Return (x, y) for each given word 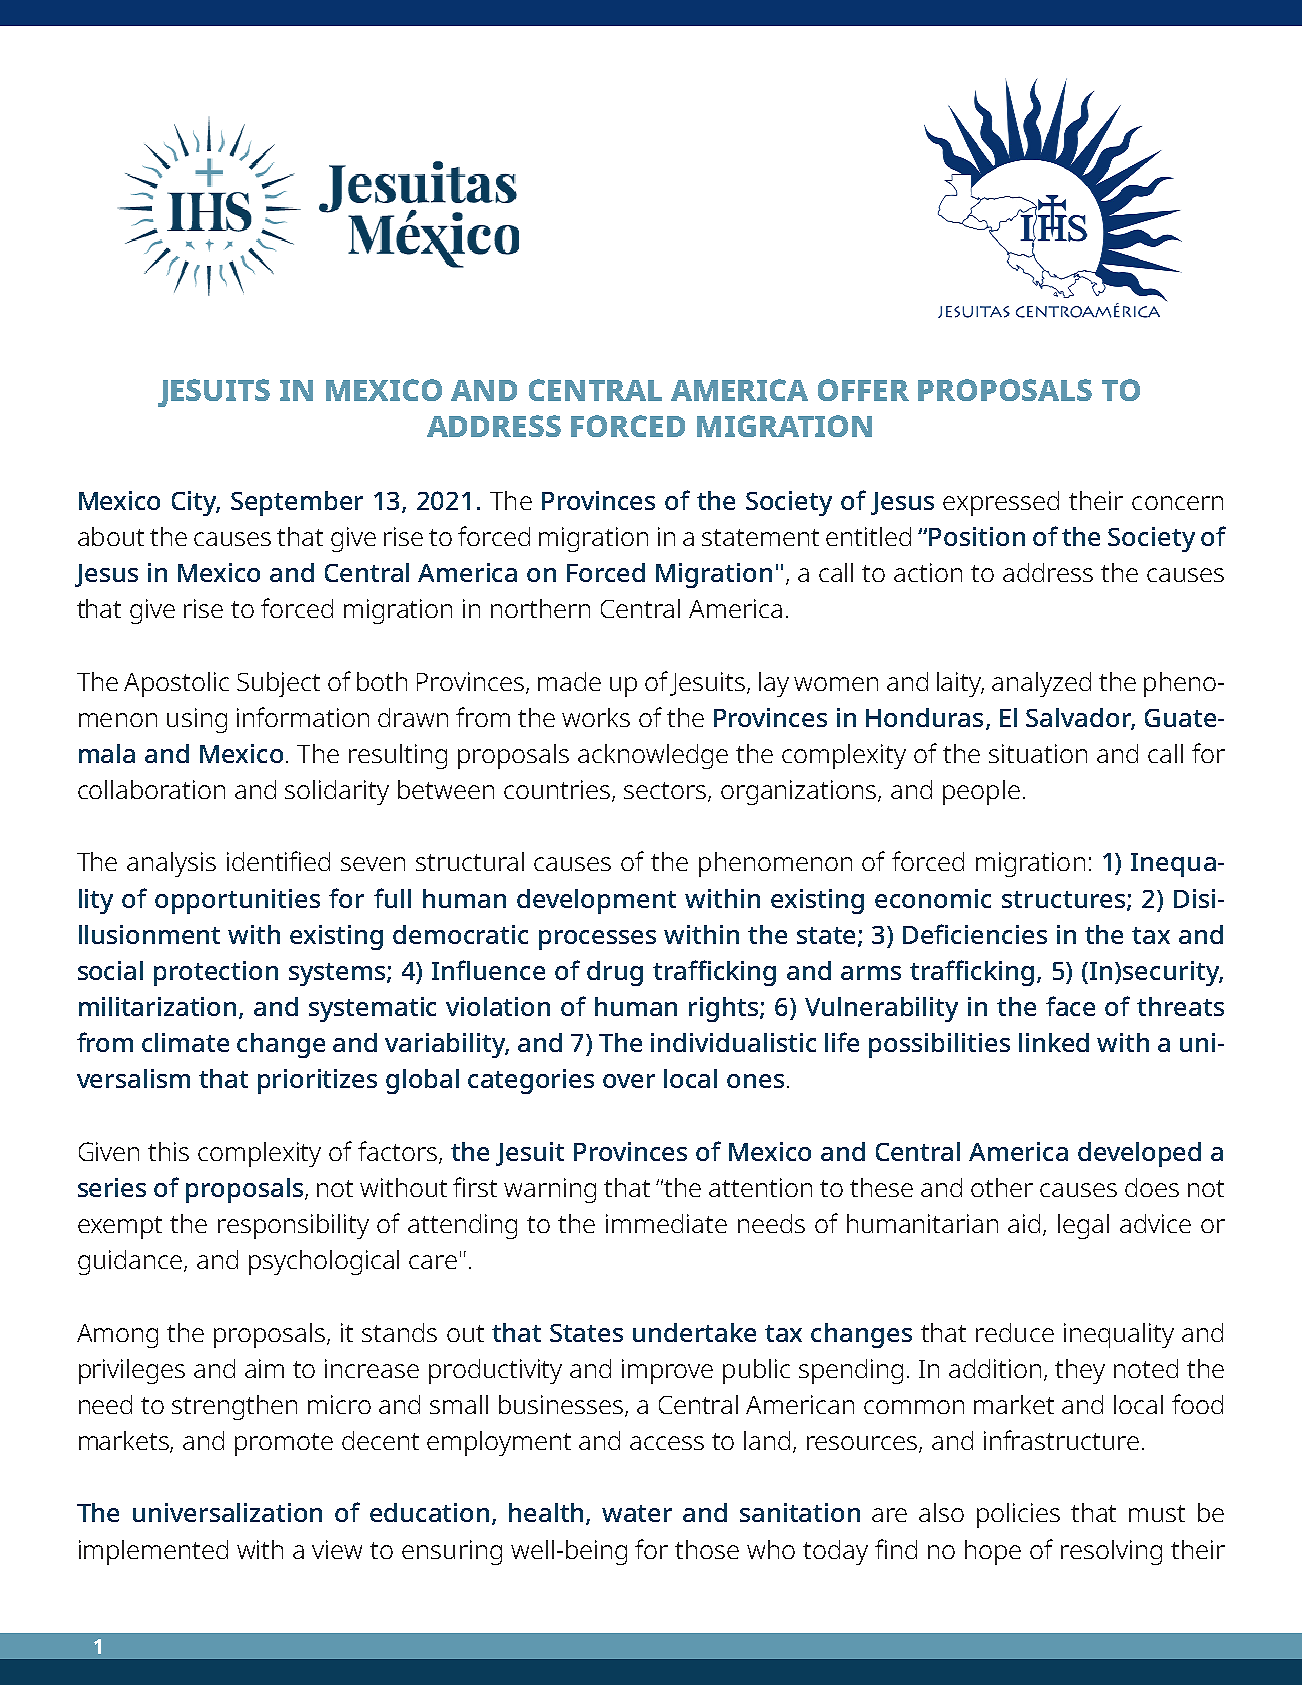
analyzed (1041, 684)
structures (1063, 899)
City (196, 503)
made (569, 681)
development (596, 901)
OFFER (863, 390)
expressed (1001, 503)
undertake (694, 1332)
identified (278, 861)
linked (1054, 1042)
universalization (227, 1512)
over (629, 1081)
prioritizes (317, 1081)
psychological (324, 1262)
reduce (1015, 1332)
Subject (278, 684)
